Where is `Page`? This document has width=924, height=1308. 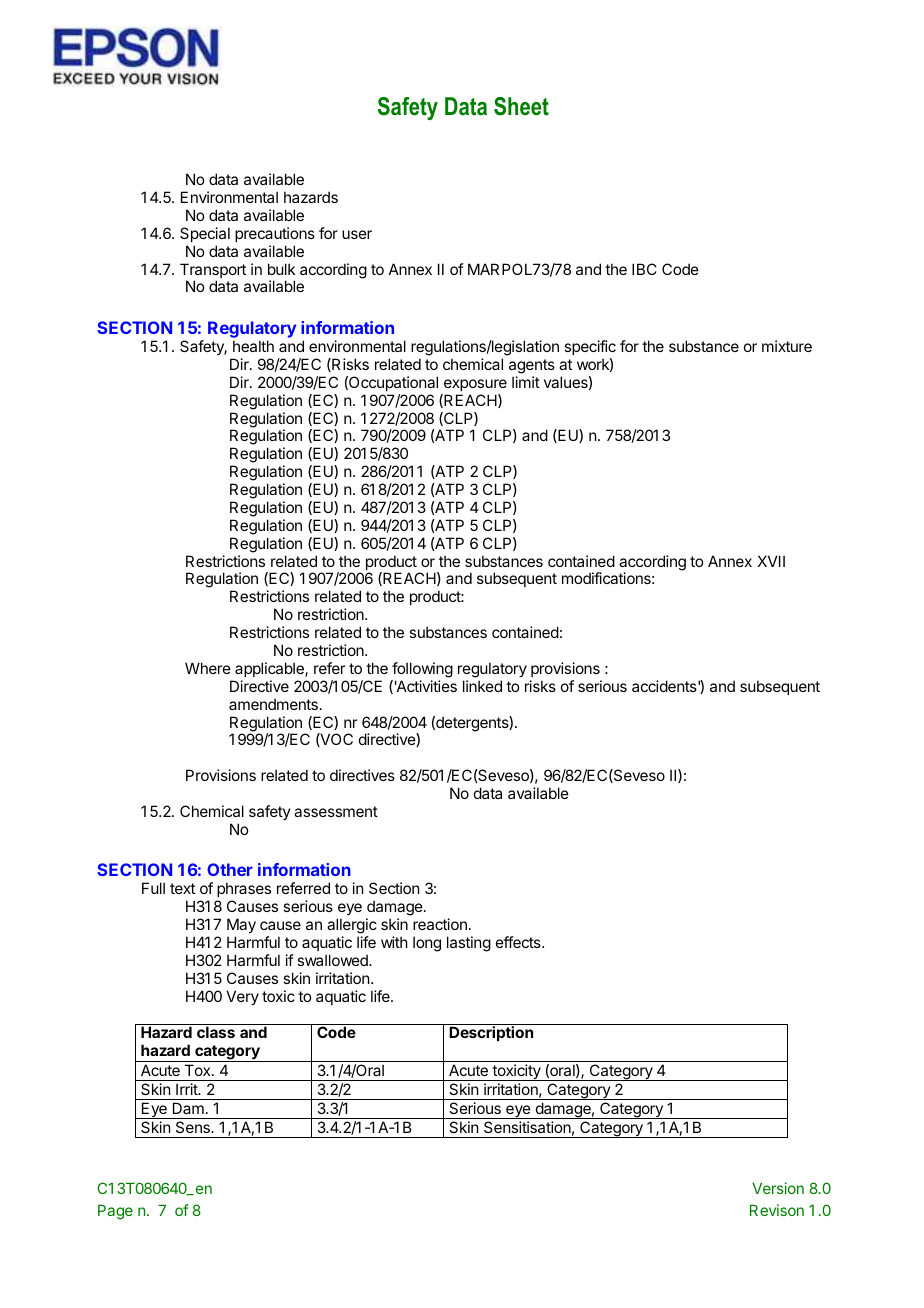
Page is located at coordinates (115, 1212).
